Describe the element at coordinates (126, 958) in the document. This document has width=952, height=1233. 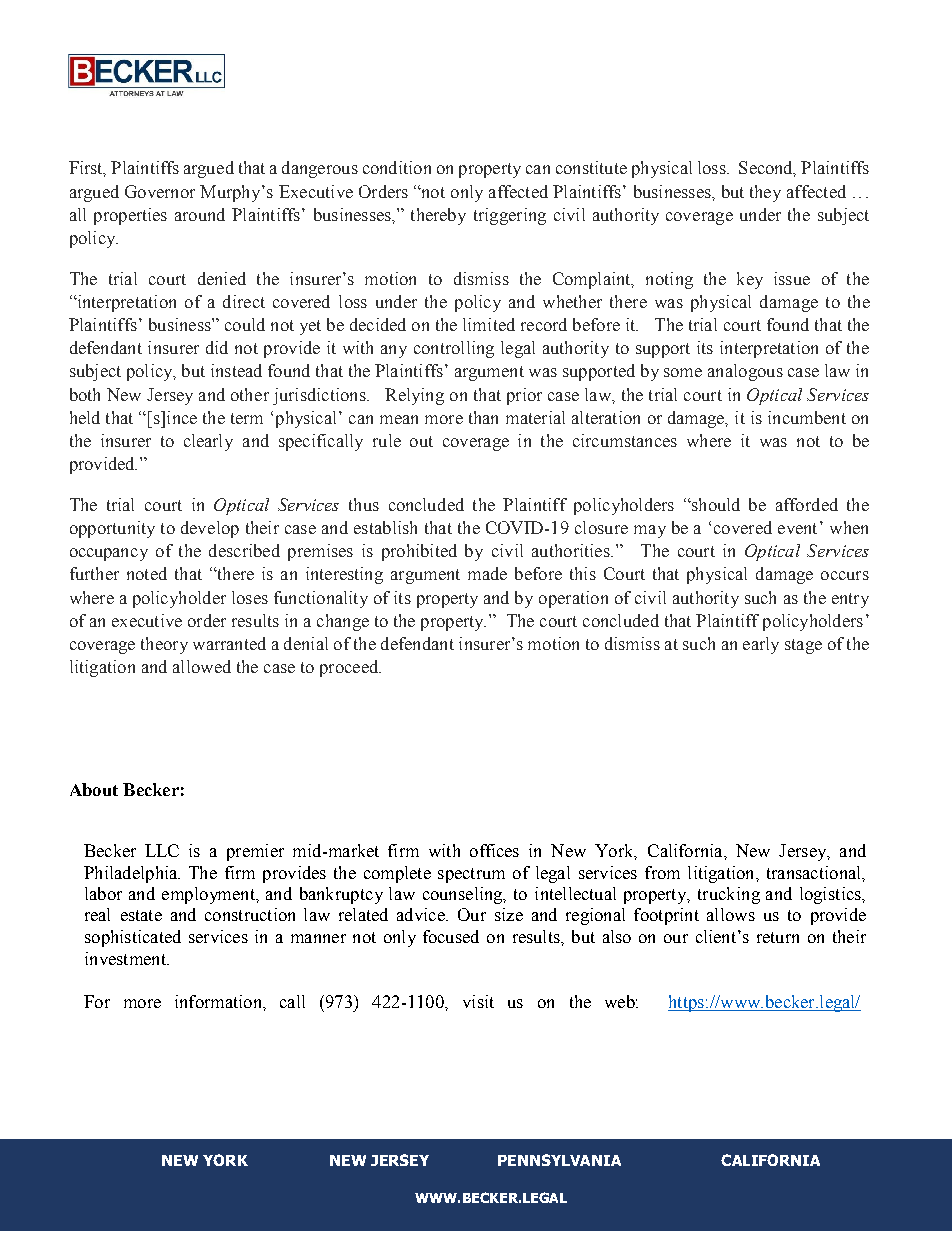
I see `investment` at that location.
